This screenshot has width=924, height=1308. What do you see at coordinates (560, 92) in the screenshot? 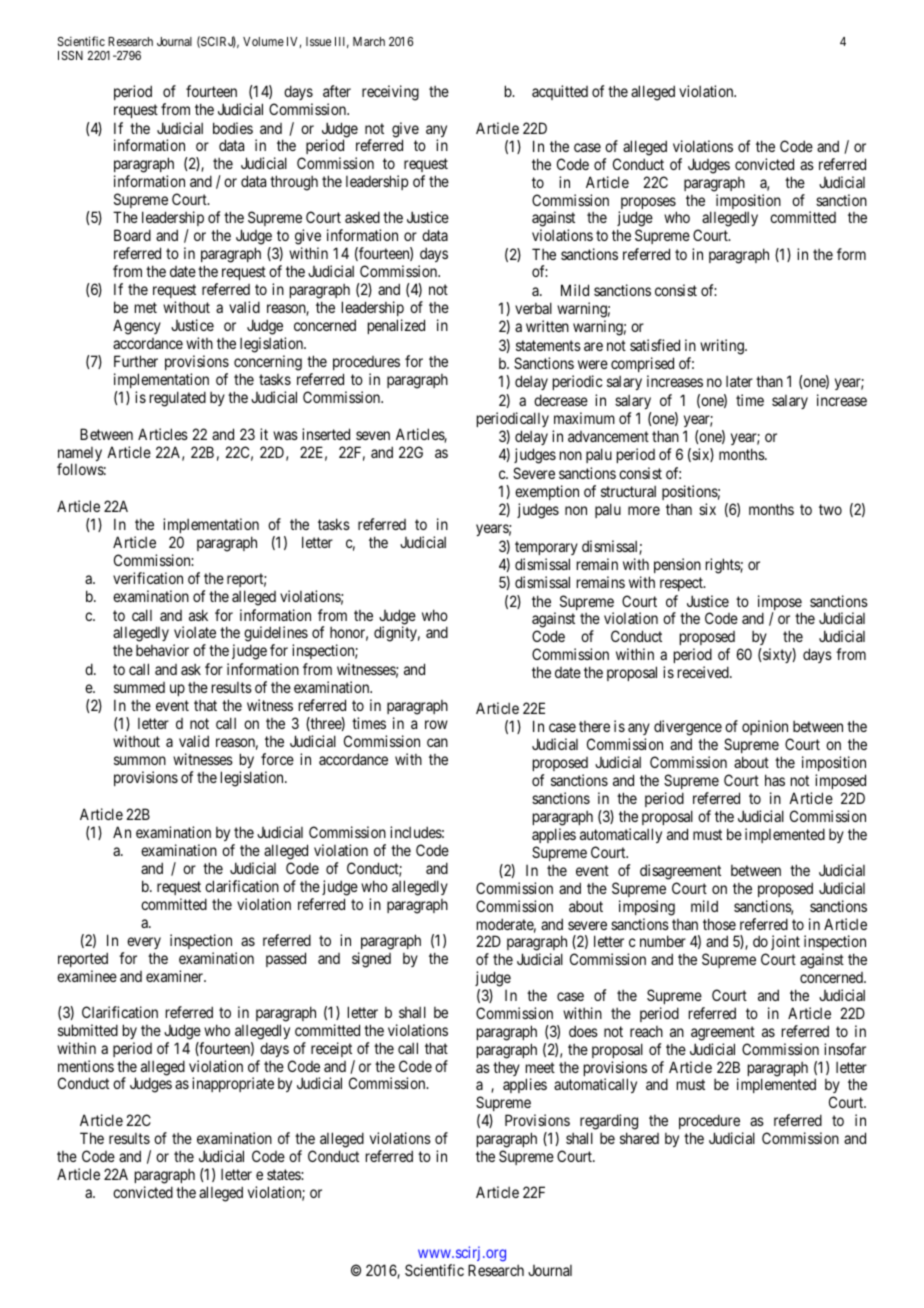
I see `acquitted` at bounding box center [560, 92].
